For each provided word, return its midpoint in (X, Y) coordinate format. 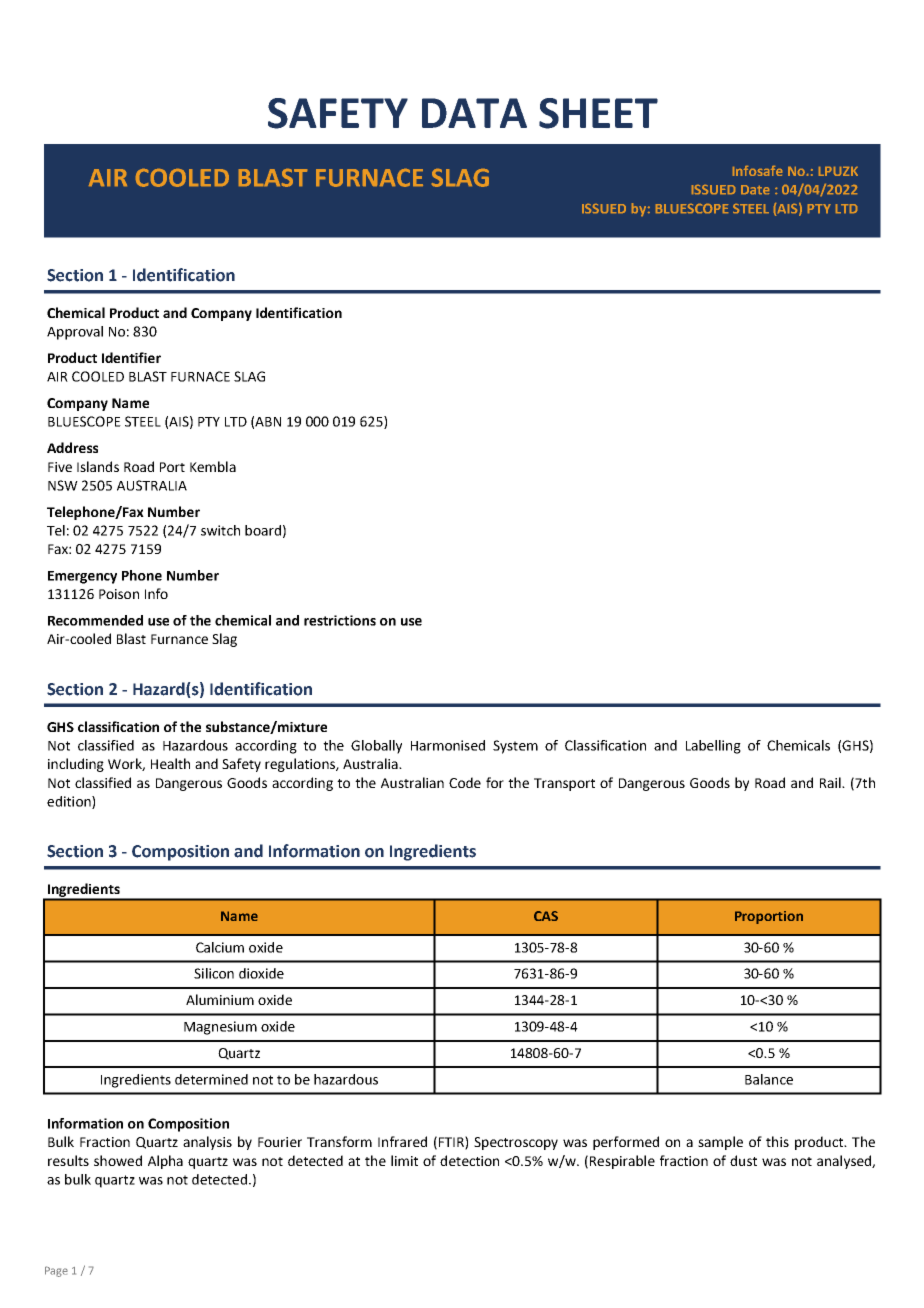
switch (220, 530)
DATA (474, 113)
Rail (831, 782)
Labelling (713, 747)
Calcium (220, 947)
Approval (75, 333)
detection (469, 1160)
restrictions (340, 620)
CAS (546, 916)
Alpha (165, 1162)
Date (755, 189)
